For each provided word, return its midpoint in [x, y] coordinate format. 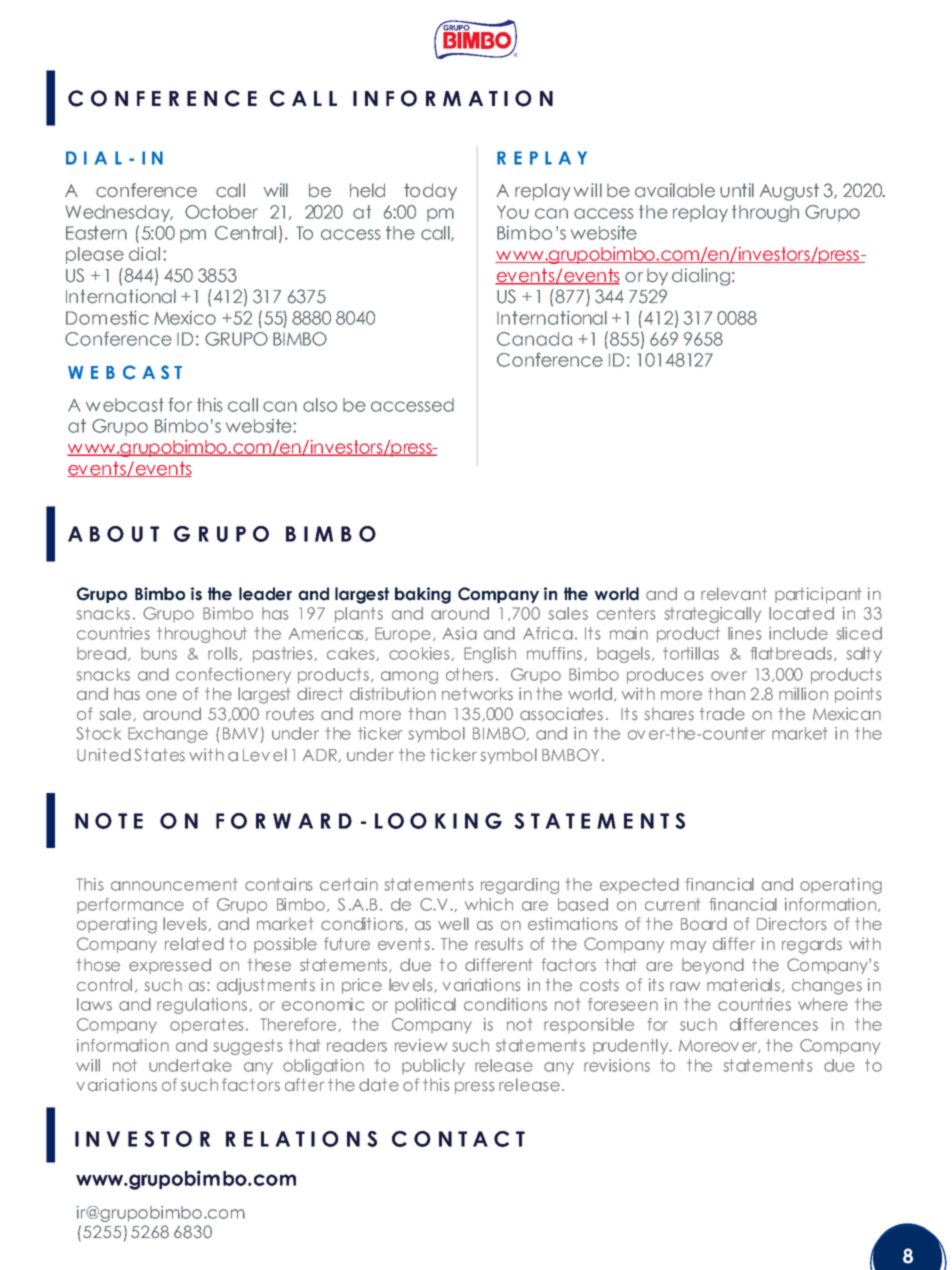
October [221, 212]
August [789, 192]
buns [159, 653]
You [513, 212]
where [823, 1004]
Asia [460, 633]
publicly [433, 1066]
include [798, 633]
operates [206, 1026]
